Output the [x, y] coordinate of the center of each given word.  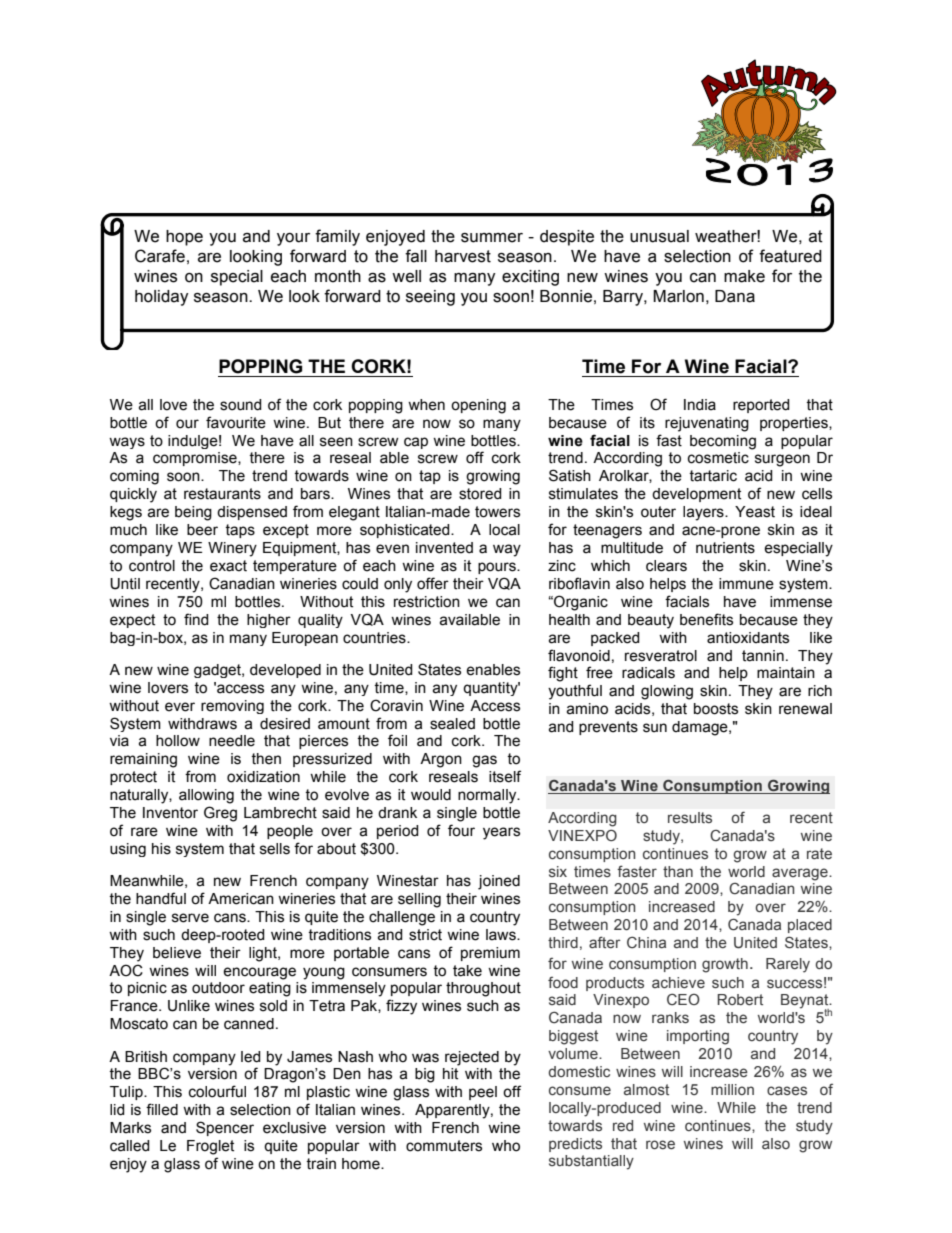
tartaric [713, 476]
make [744, 276]
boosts [716, 709]
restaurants [222, 494]
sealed [452, 724]
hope [184, 238]
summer [492, 238]
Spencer [225, 1128]
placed [810, 926]
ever [180, 707]
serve [190, 918]
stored [480, 494]
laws [502, 935]
